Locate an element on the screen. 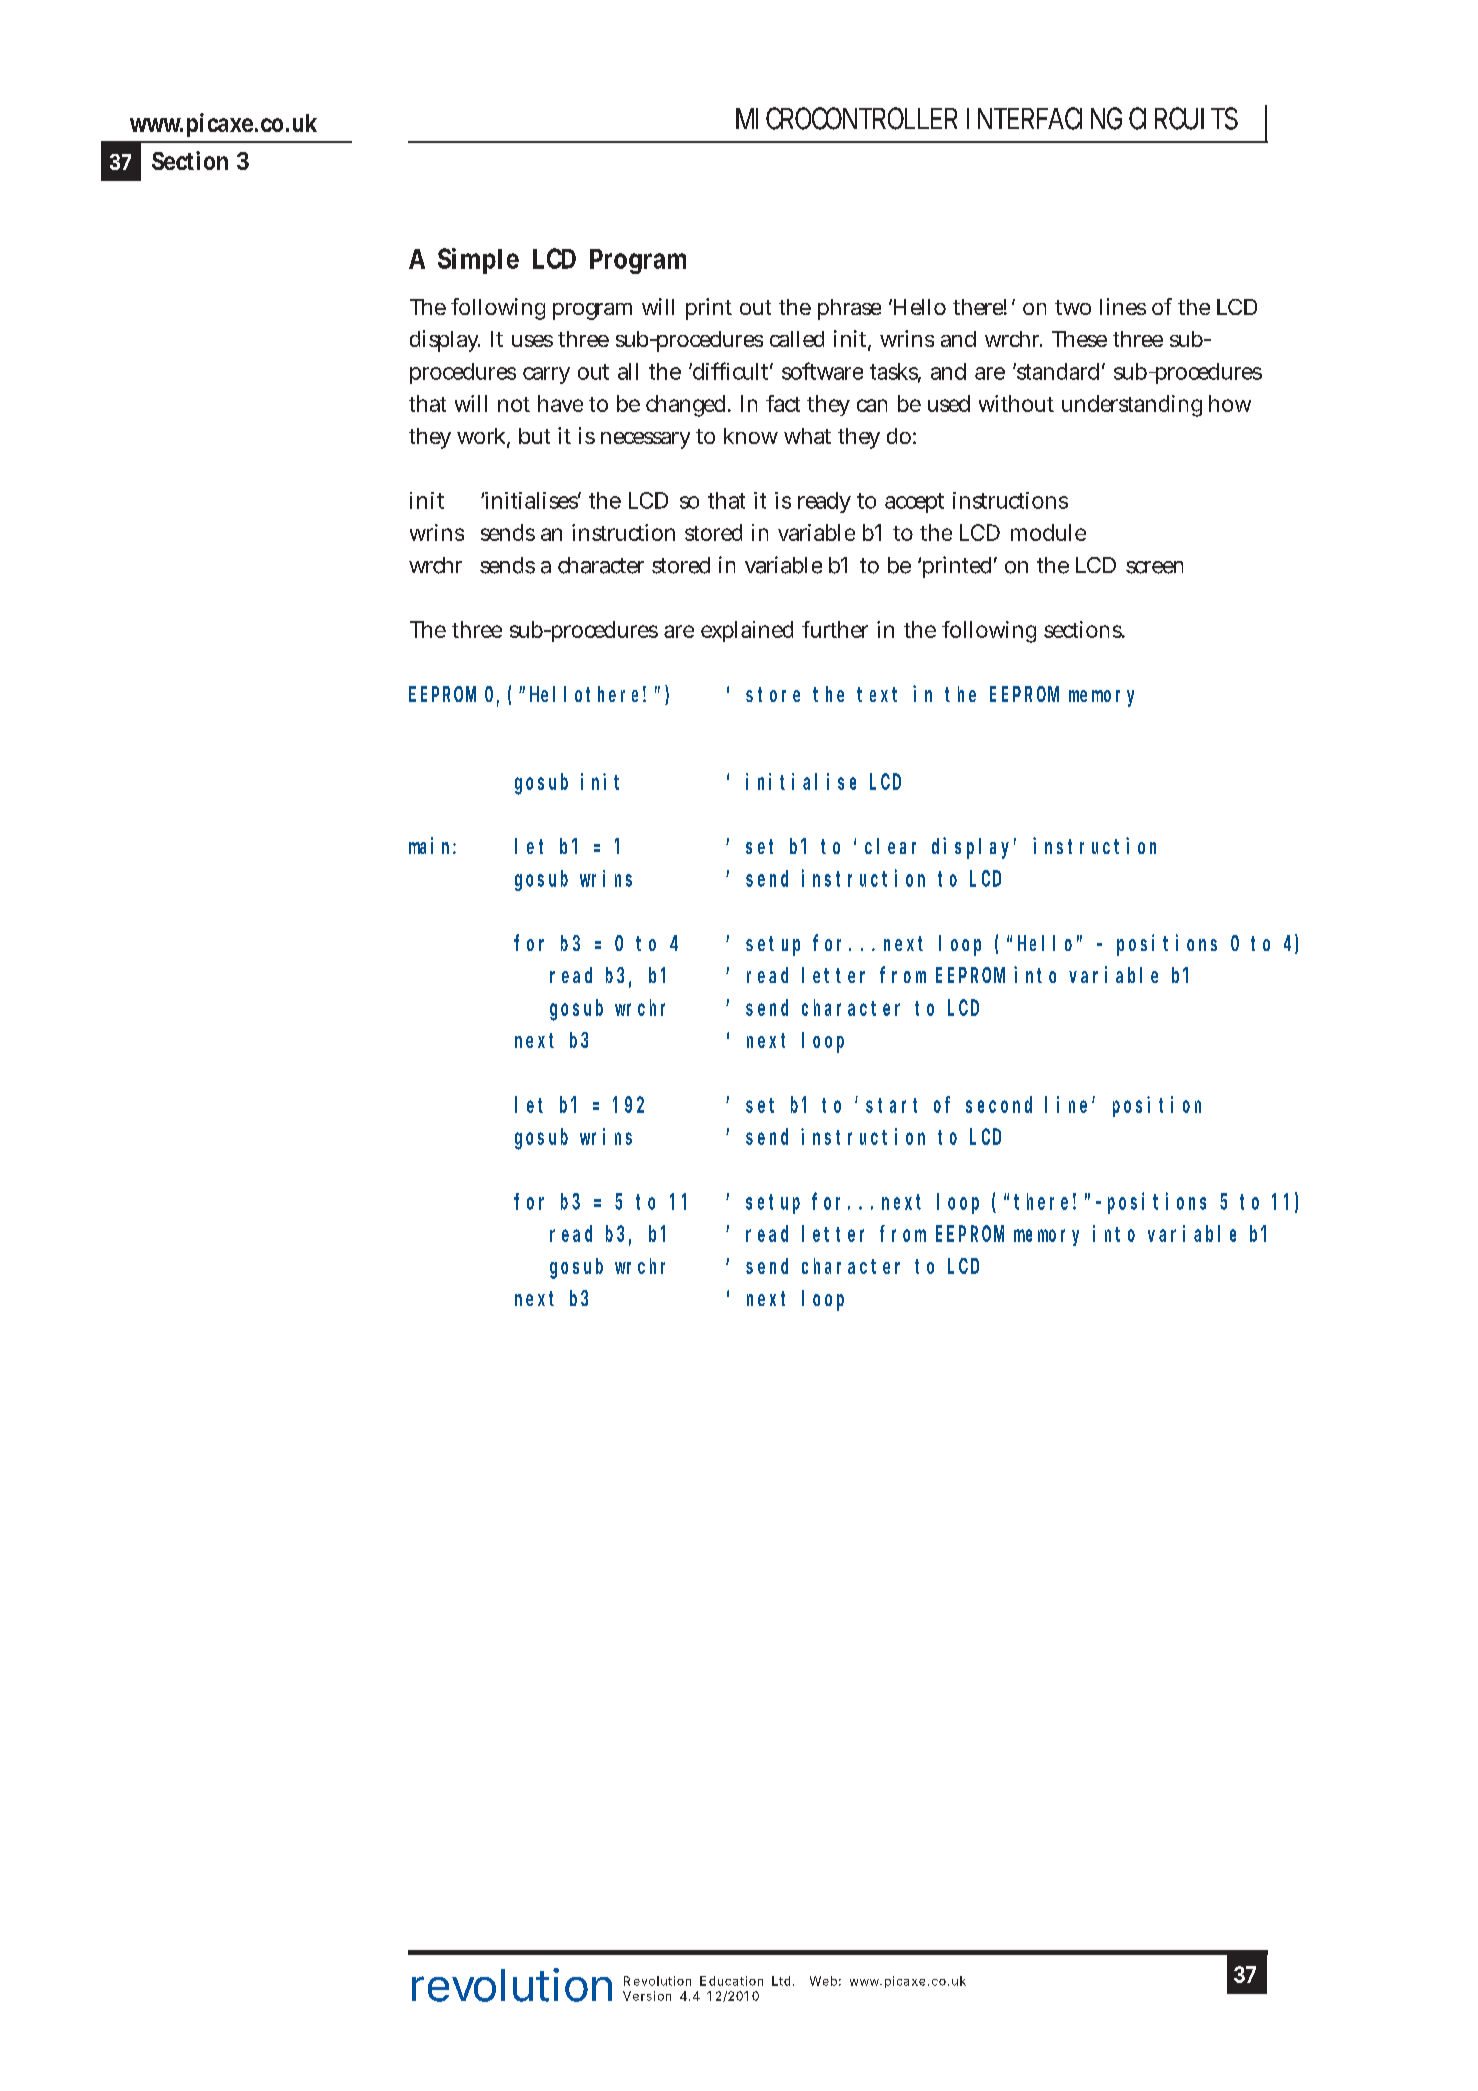 Image resolution: width=1478 pixels, height=2091 pixels. Version is located at coordinates (647, 1996).
